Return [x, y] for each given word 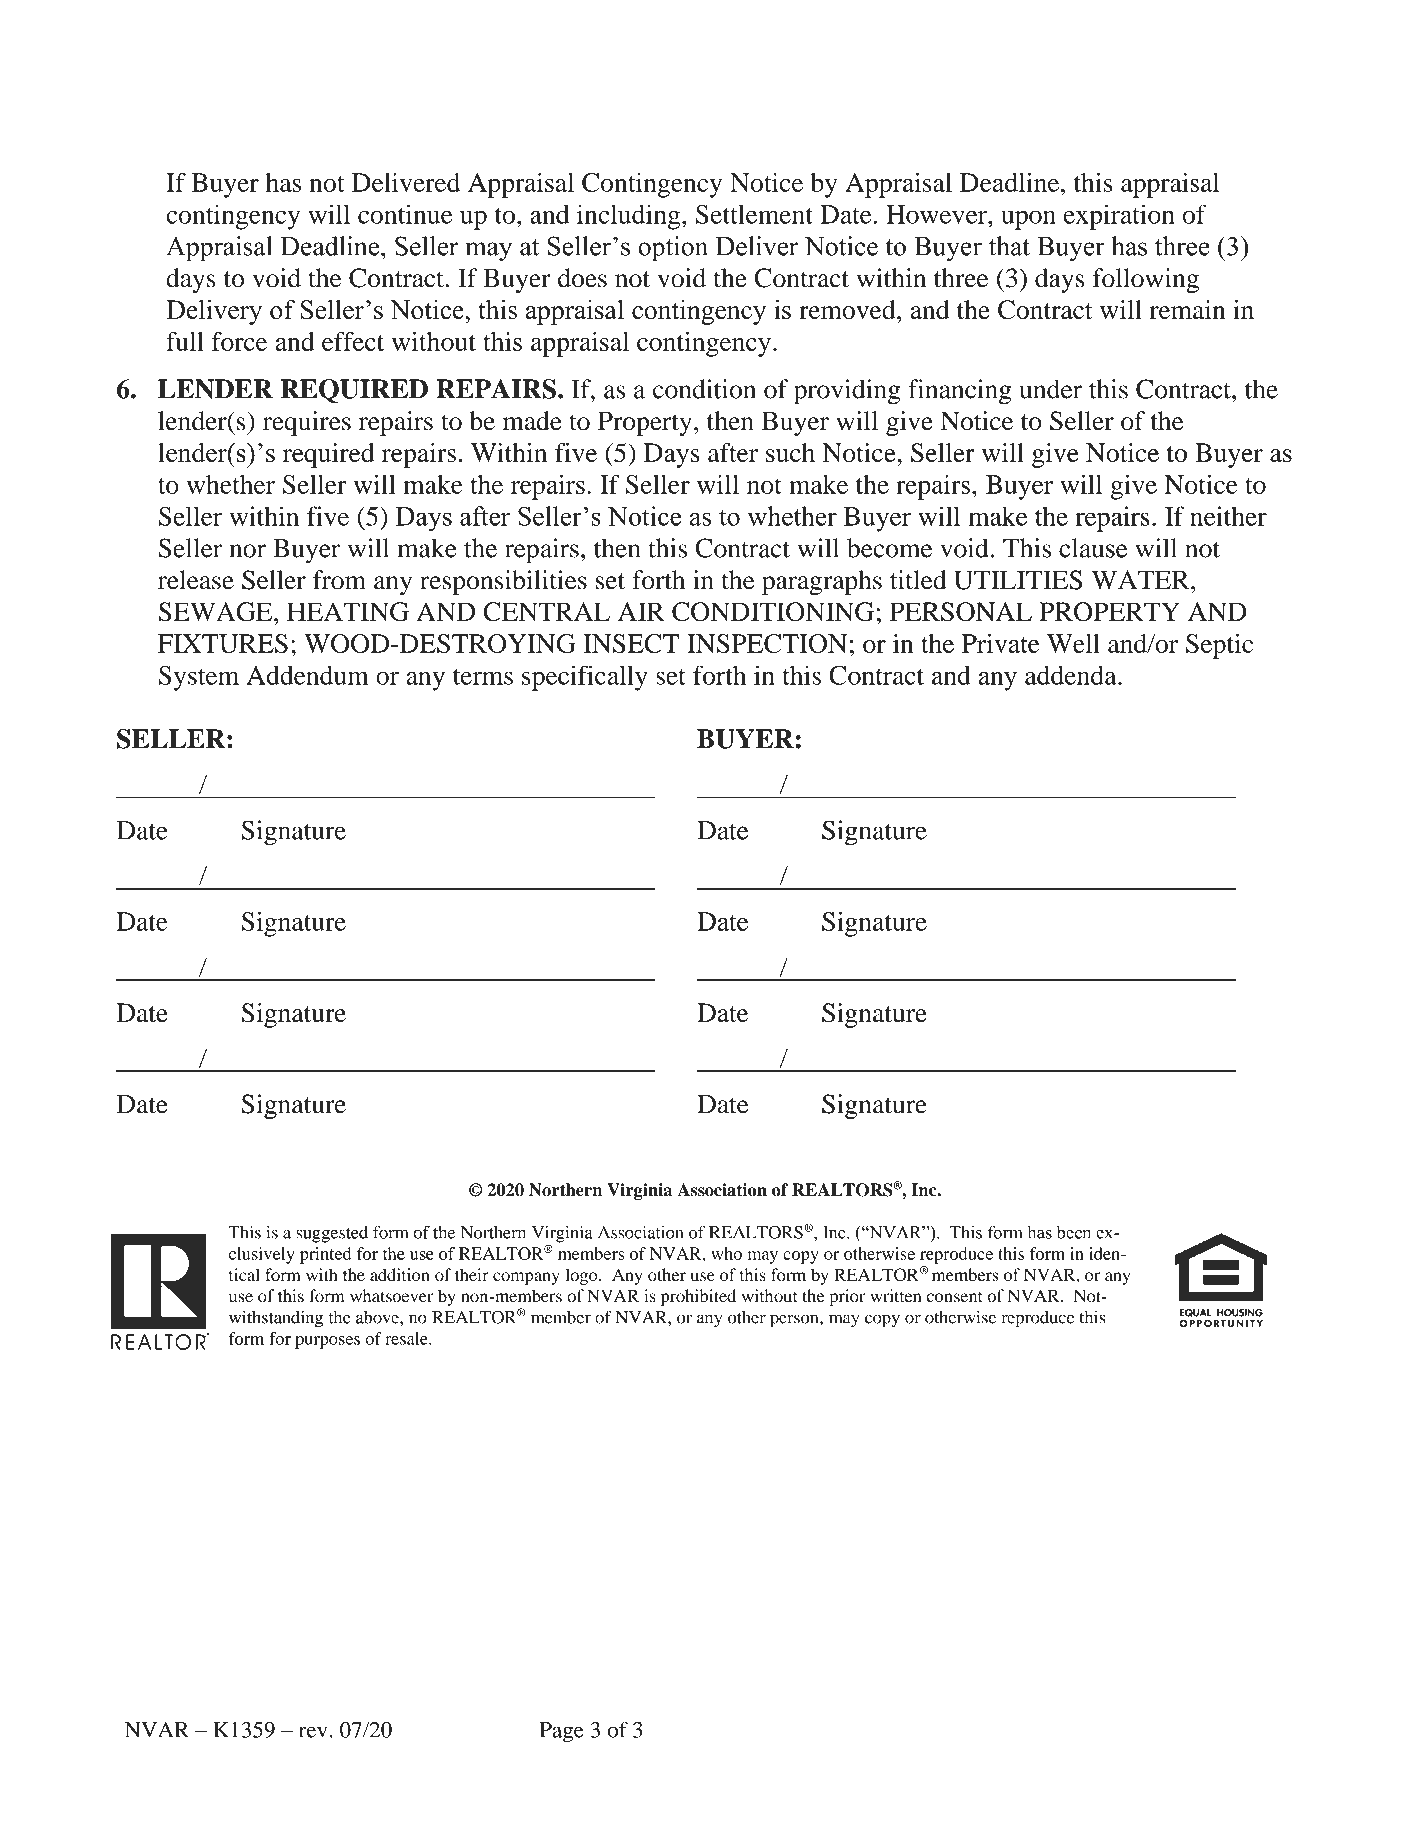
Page [561, 1732]
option [673, 248]
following [1146, 280]
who [726, 1253]
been [1074, 1232]
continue [405, 214]
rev [313, 1732]
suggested [332, 1234]
